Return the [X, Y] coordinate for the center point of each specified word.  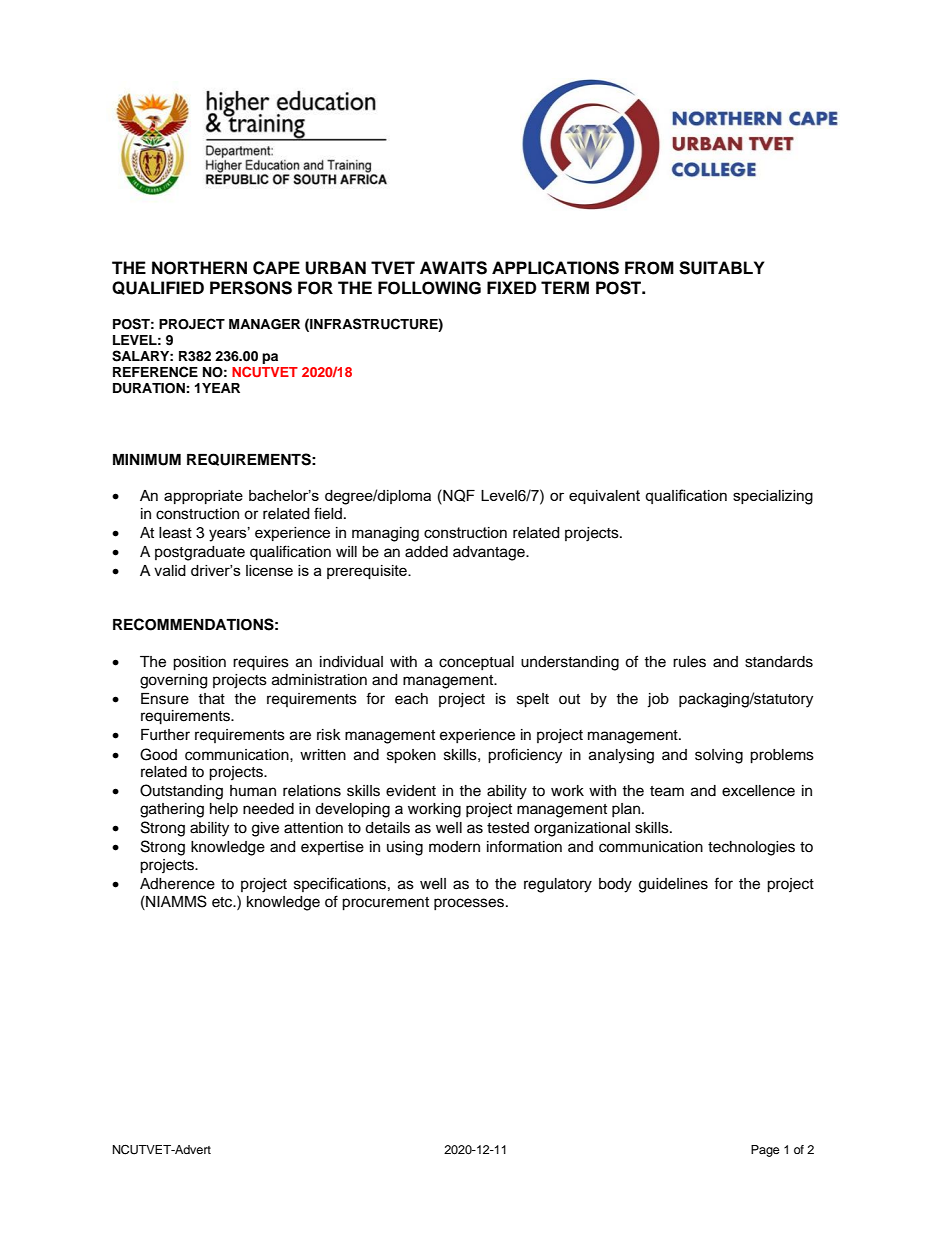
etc [223, 902]
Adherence [177, 884]
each [411, 699]
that [211, 699]
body [615, 885]
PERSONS [251, 288]
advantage [490, 553]
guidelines [673, 885]
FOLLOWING [429, 288]
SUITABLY [722, 268]
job [658, 700]
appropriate [203, 497]
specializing [773, 497]
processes [469, 904]
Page [765, 1151]
